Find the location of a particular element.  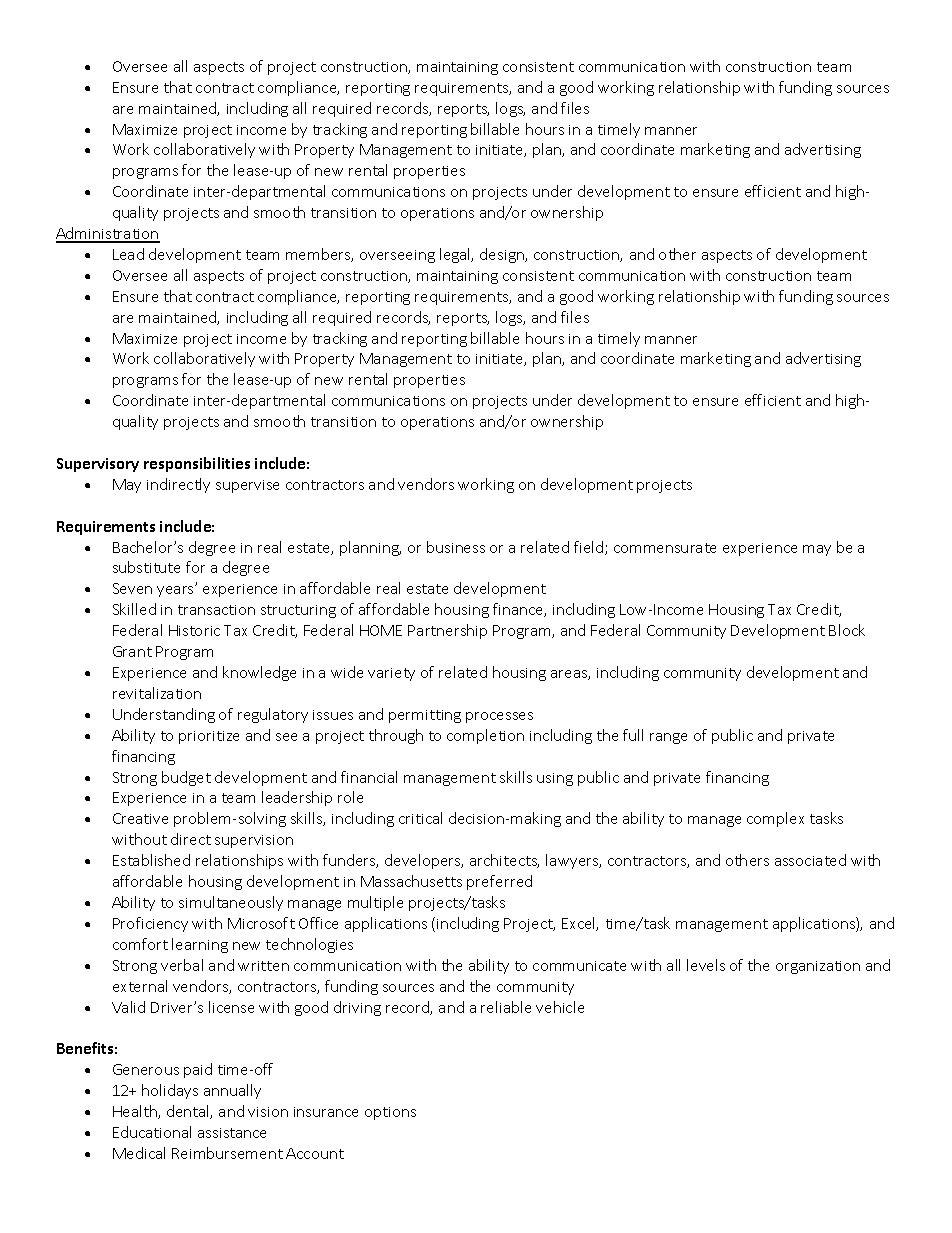

design is located at coordinates (503, 255).
